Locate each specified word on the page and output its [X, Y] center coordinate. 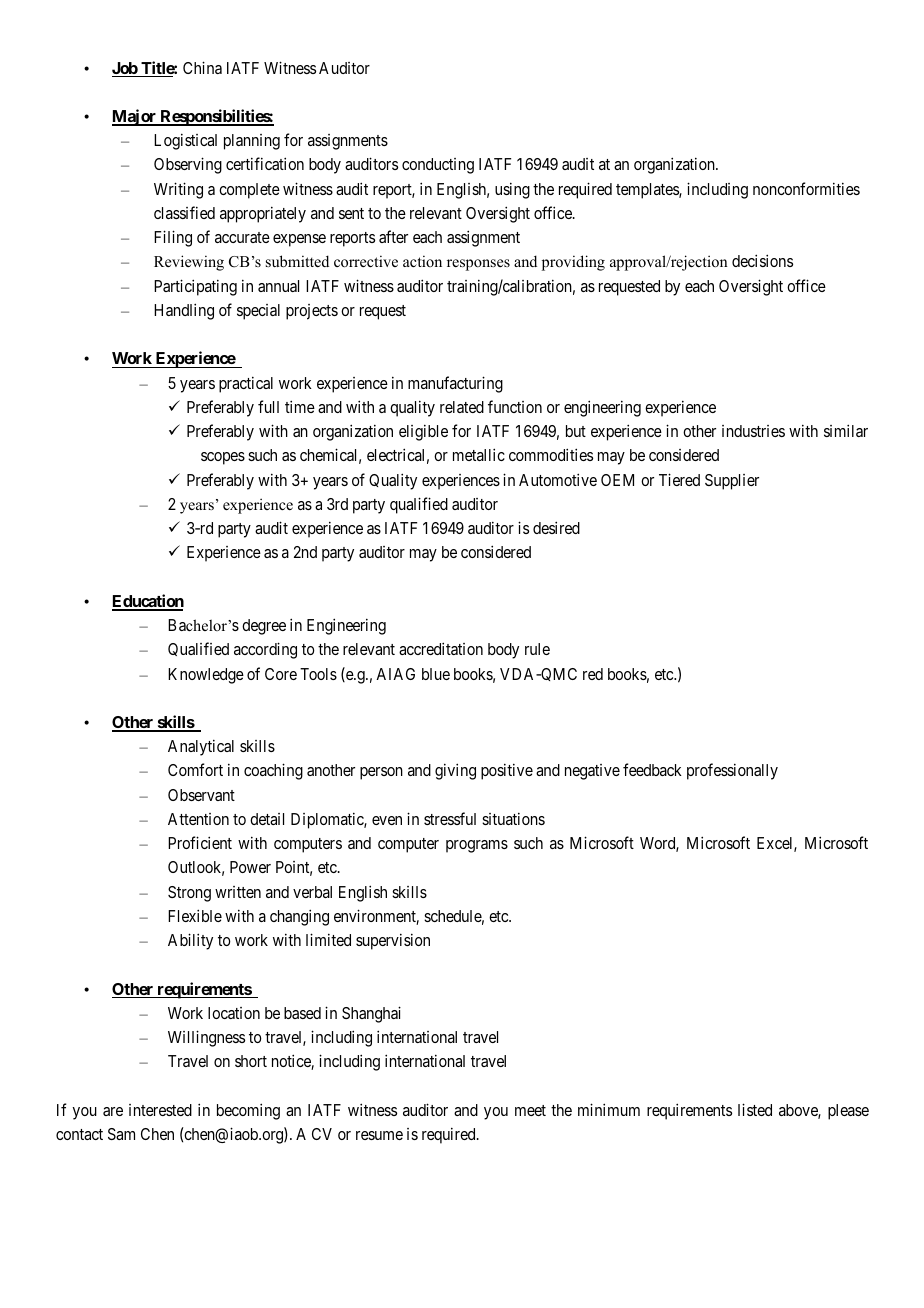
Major [135, 117]
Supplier [732, 482]
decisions [762, 260]
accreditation [441, 648]
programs [477, 846]
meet [530, 1110]
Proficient [200, 842]
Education [148, 602]
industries [753, 431]
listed [755, 1109]
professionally [732, 771]
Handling [184, 311]
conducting [438, 166]
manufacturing [455, 384]
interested [160, 1110]
